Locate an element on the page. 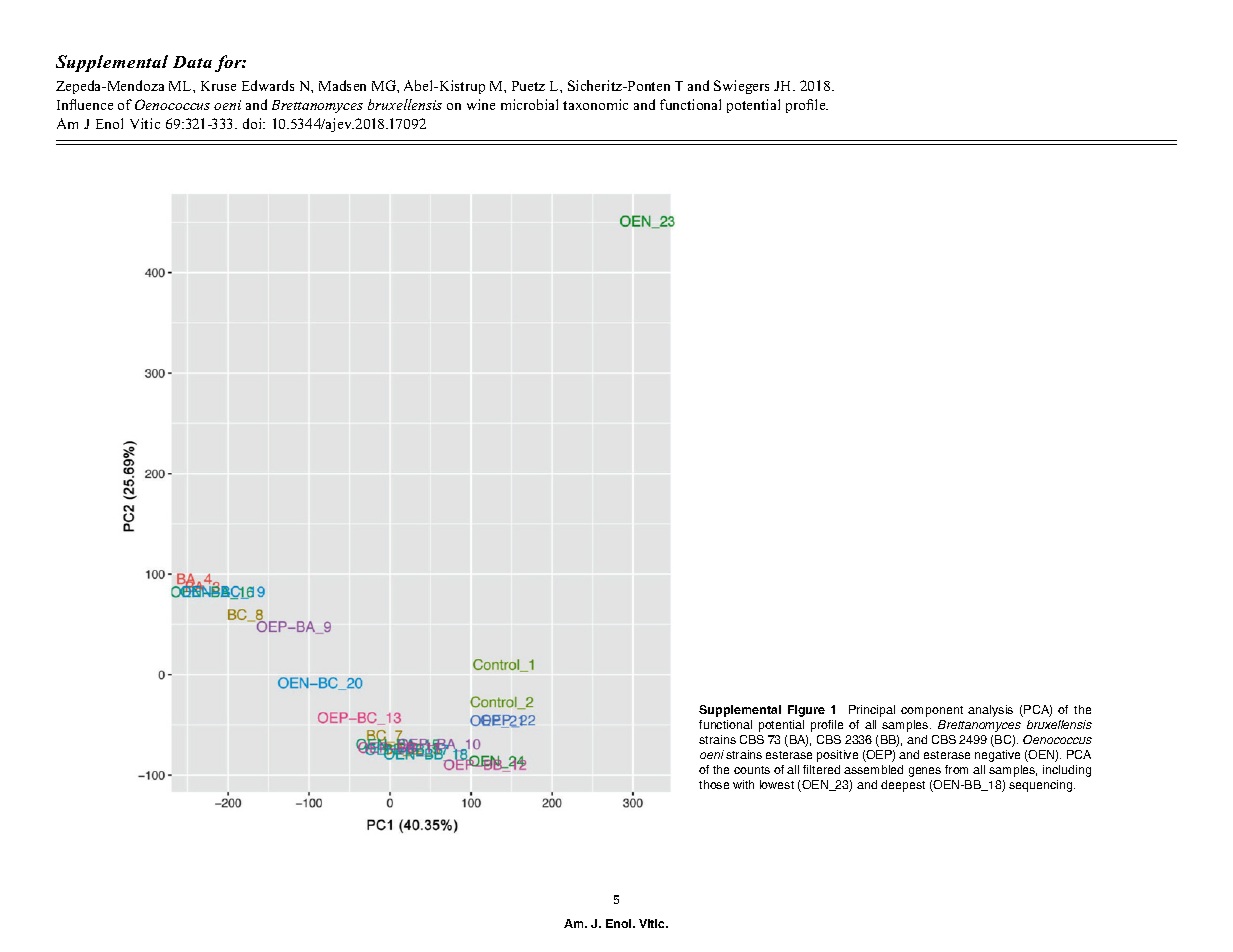 This image has width=1233, height=952. Influence is located at coordinates (85, 104).
